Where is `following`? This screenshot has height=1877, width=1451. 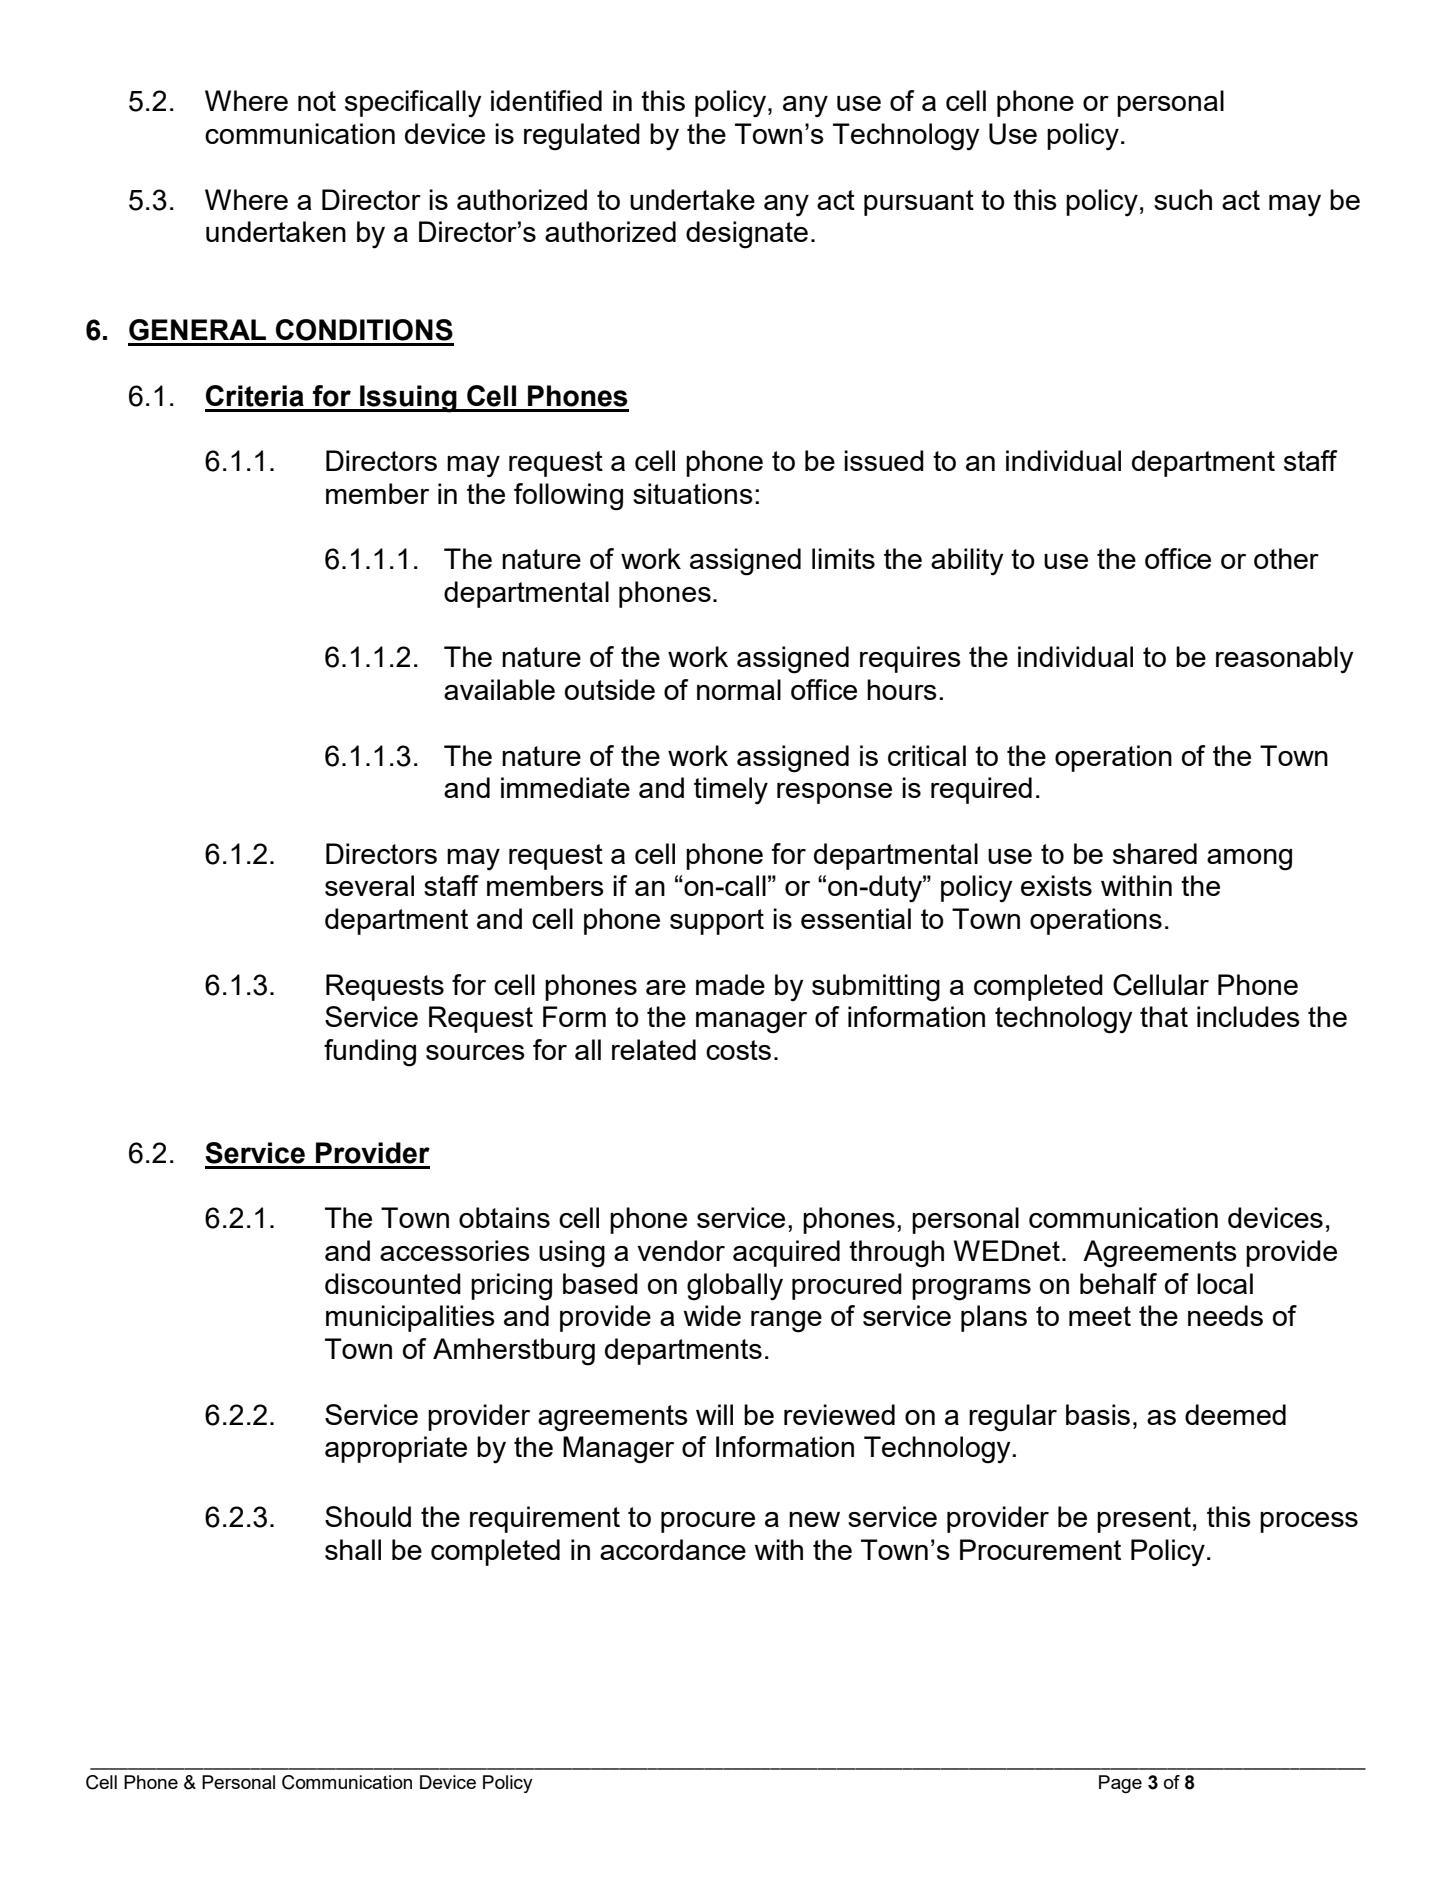
following is located at coordinates (568, 497).
